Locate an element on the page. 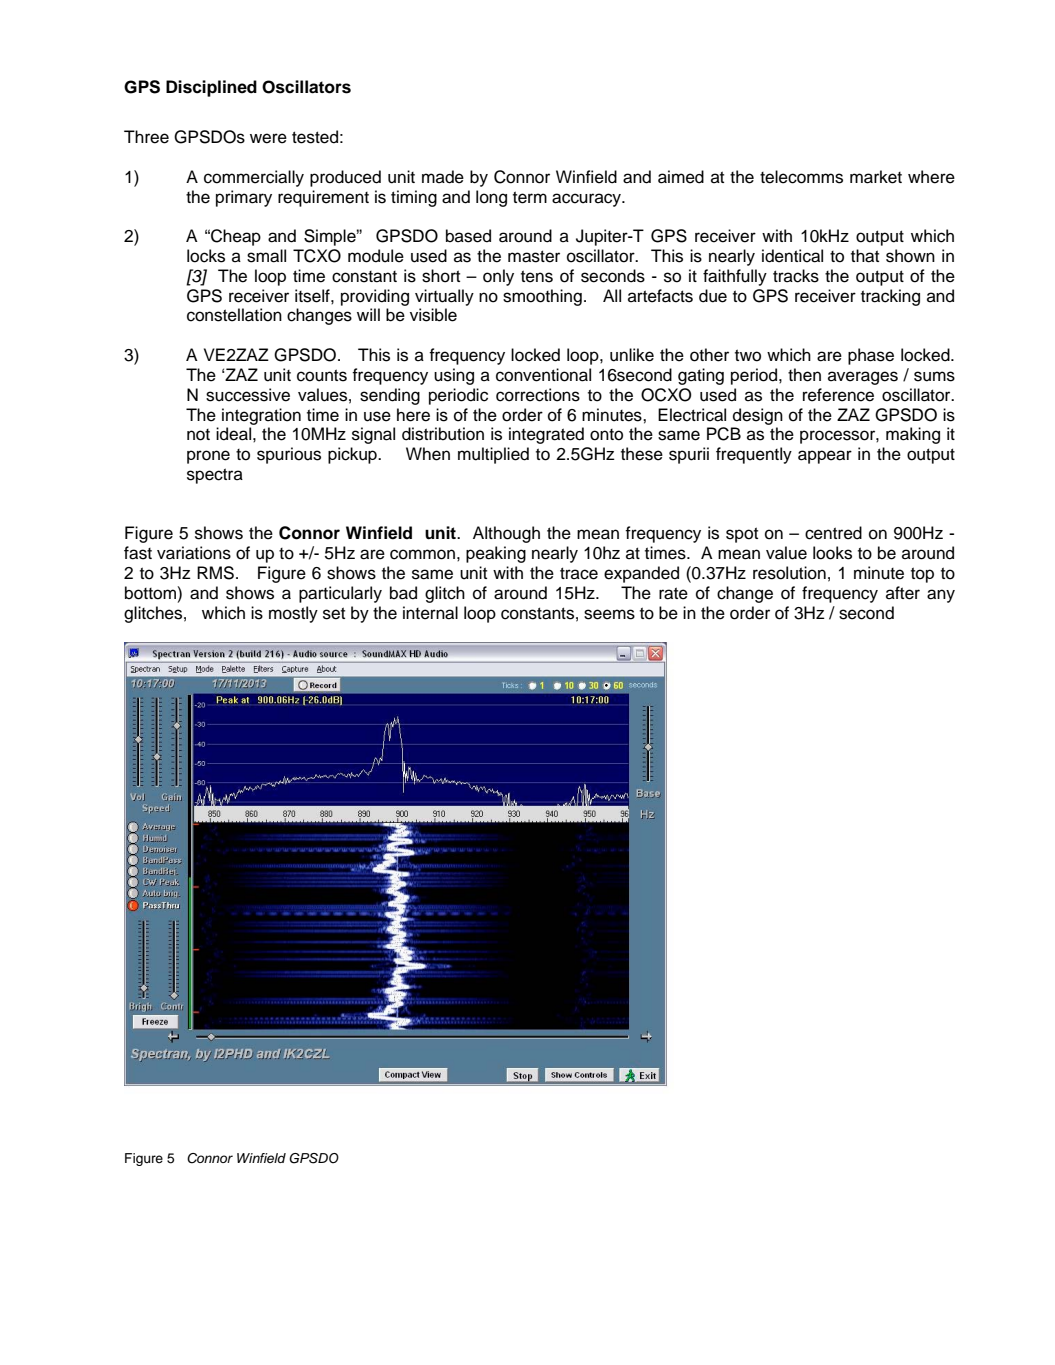  made is located at coordinates (443, 177).
